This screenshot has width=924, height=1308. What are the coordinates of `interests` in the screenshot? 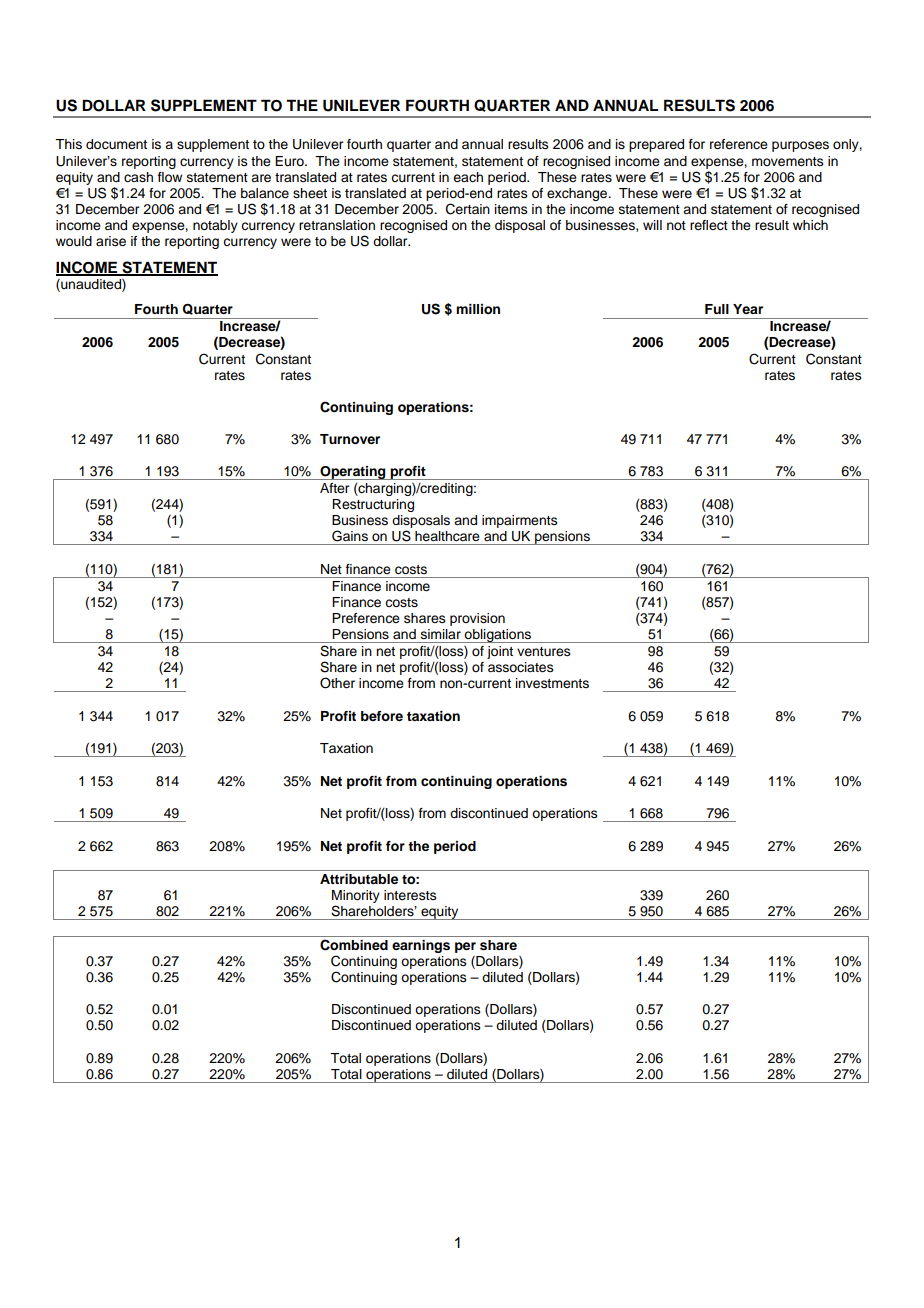 It's located at (410, 895).
